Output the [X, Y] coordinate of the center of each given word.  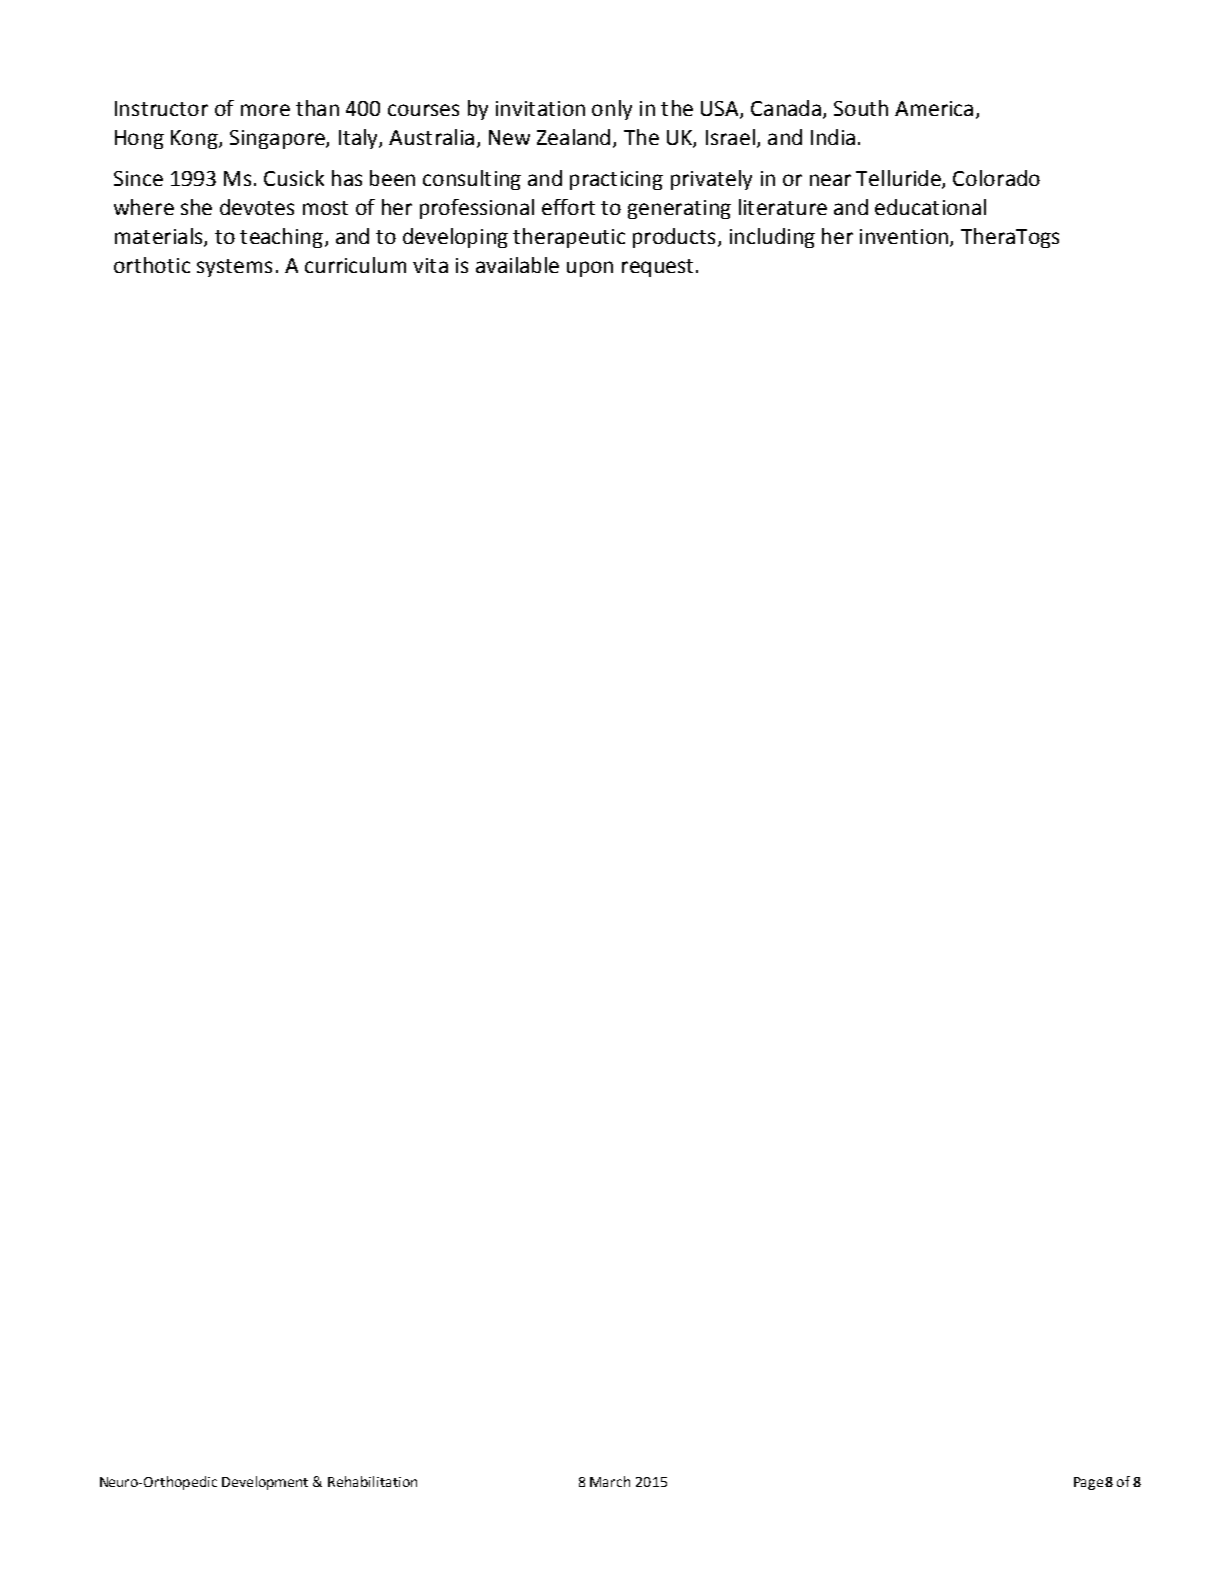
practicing [616, 180]
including [772, 238]
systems [234, 268]
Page [1088, 1483]
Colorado [996, 178]
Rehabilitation [372, 1481]
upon [590, 269]
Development [265, 1483]
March [610, 1481]
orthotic [152, 265]
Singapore [278, 139]
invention [904, 236]
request [657, 268]
